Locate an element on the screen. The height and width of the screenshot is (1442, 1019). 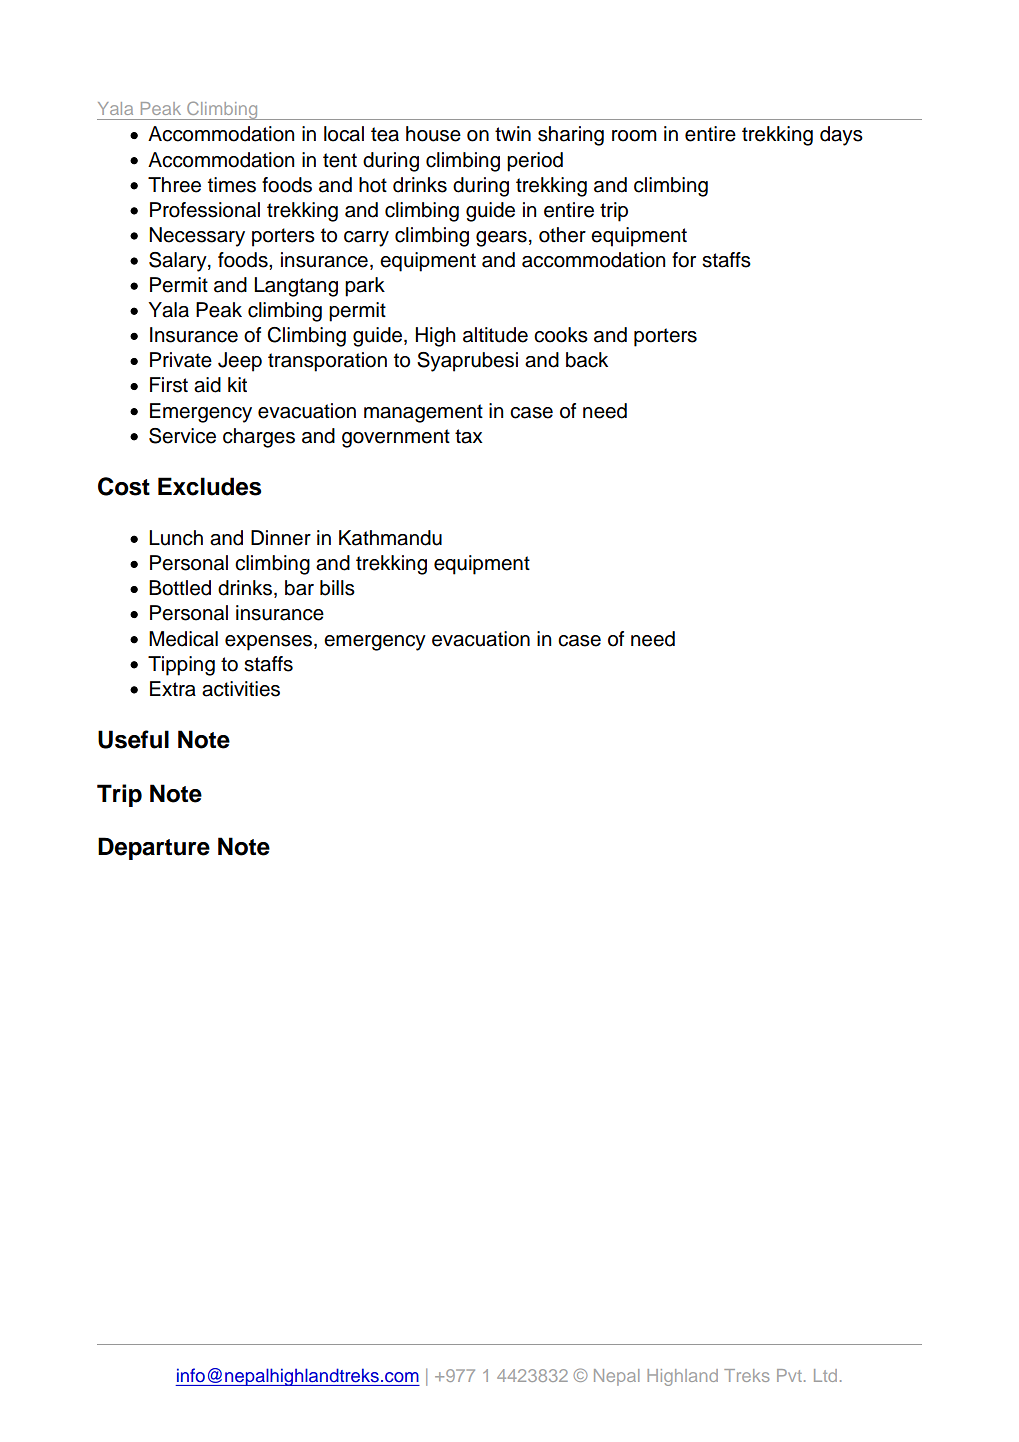
Medical is located at coordinates (183, 639).
